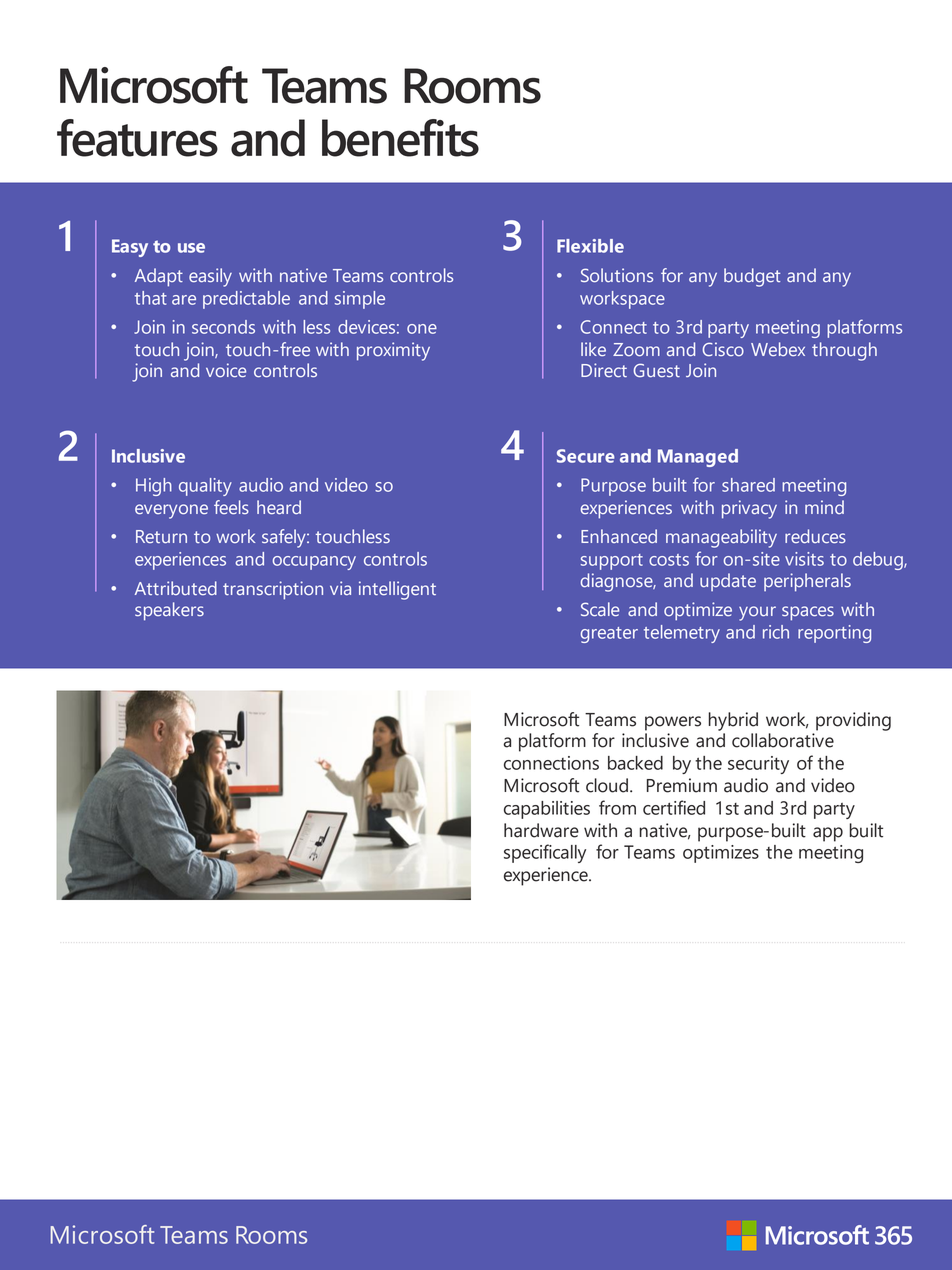  I want to click on specifically, so click(545, 853).
